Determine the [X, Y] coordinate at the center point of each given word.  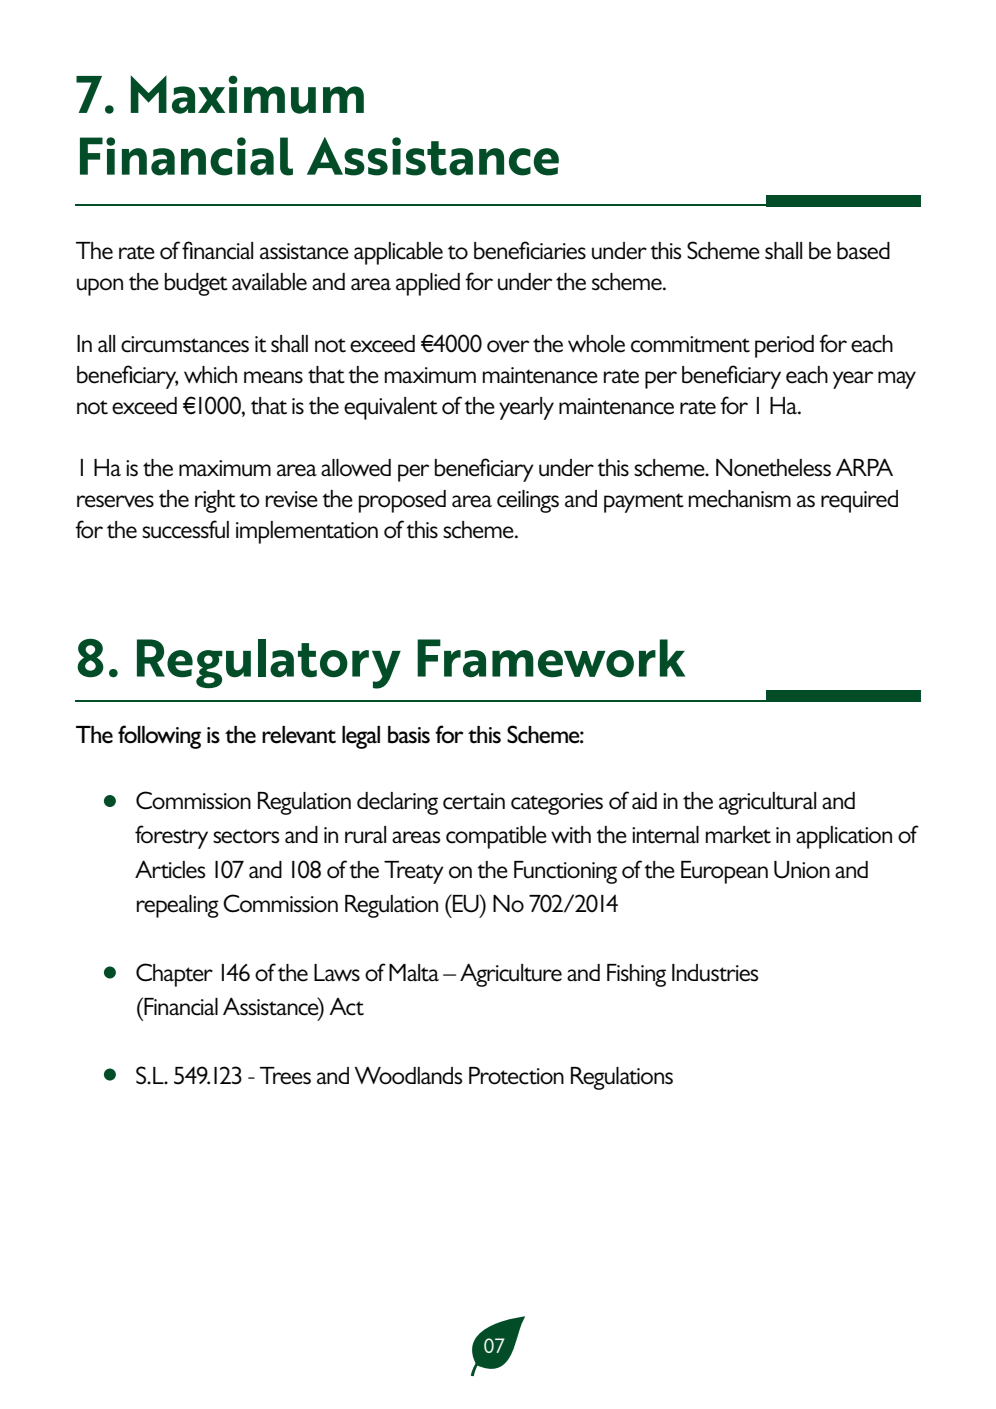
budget [196, 284]
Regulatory [269, 664]
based [863, 251]
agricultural [767, 803]
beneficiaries [530, 250]
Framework [551, 658]
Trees [285, 1076]
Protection [516, 1076]
